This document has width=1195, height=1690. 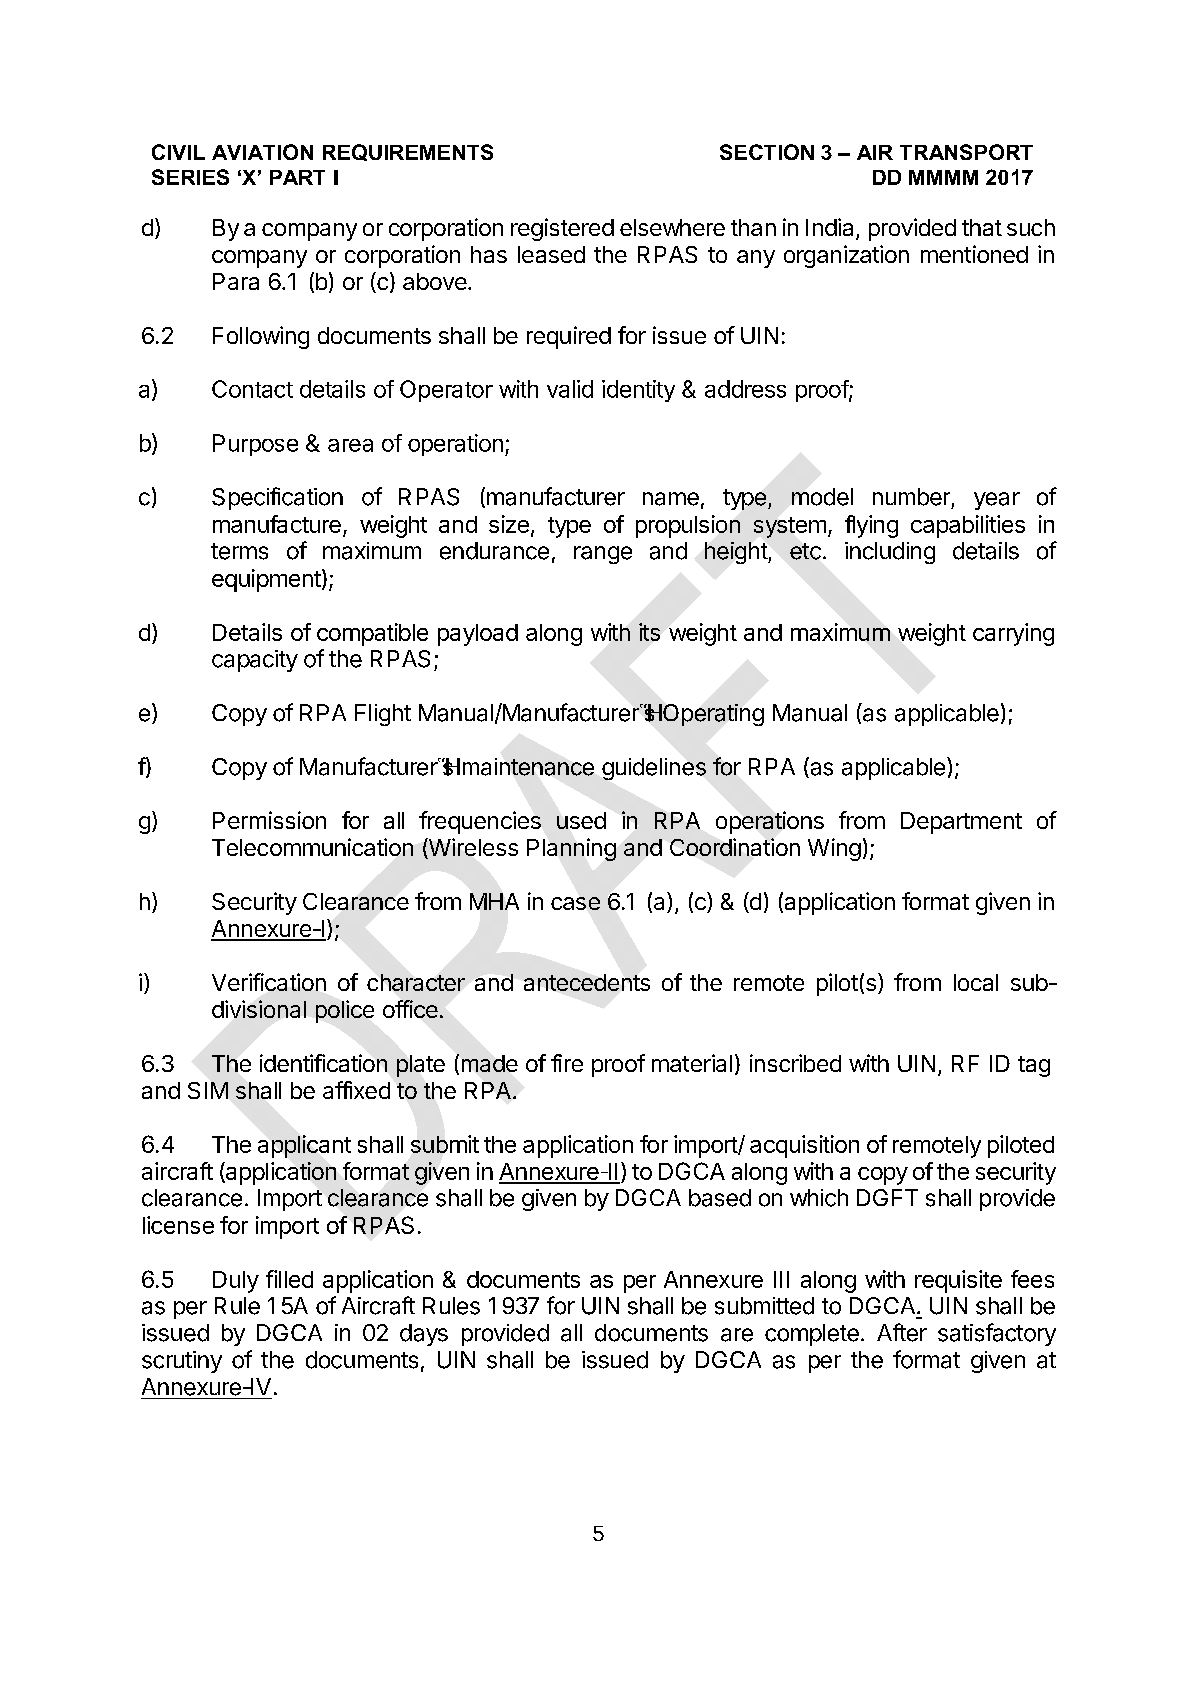 What do you see at coordinates (943, 177) in the document?
I see `MMMM` at bounding box center [943, 177].
